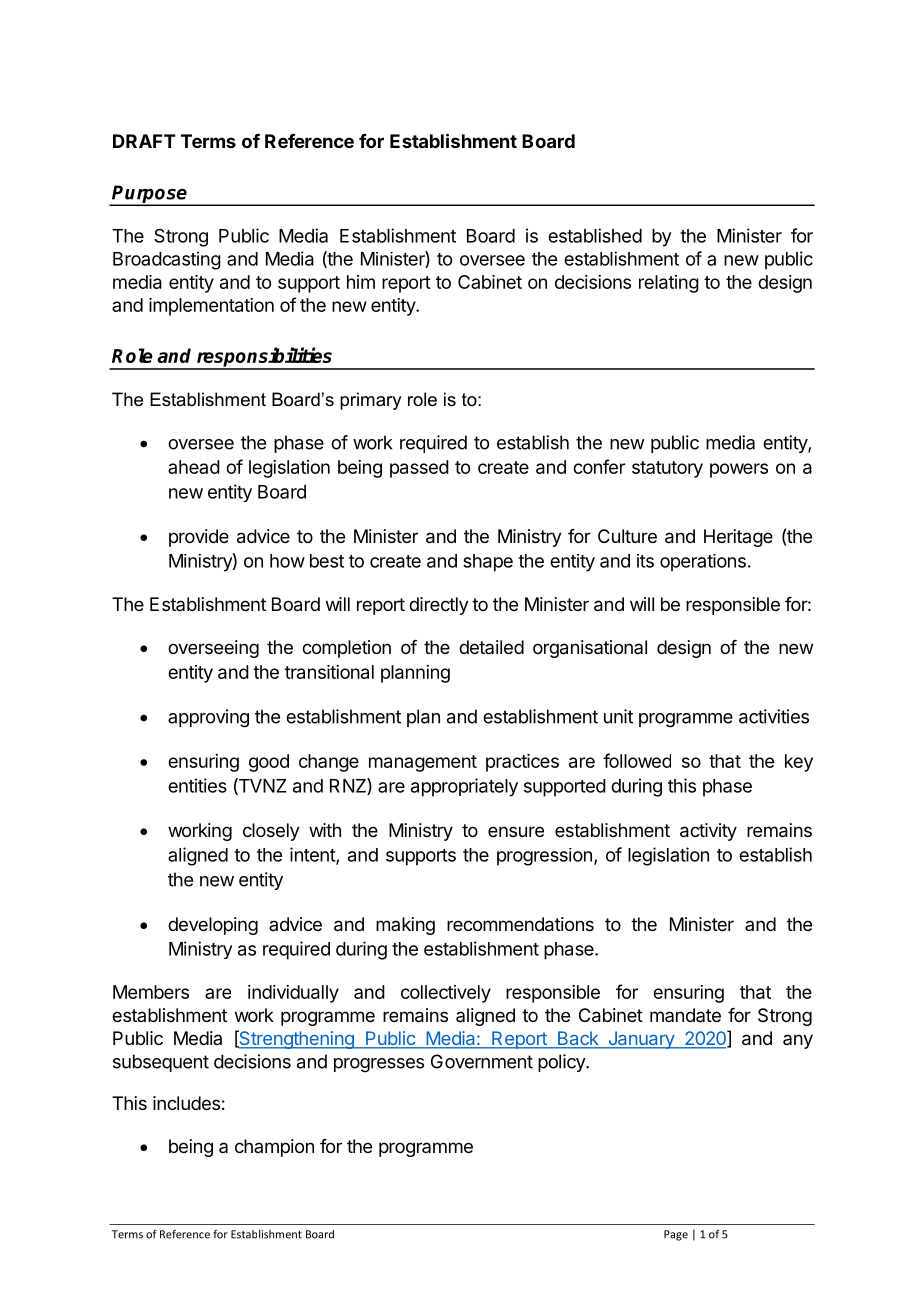  Describe the element at coordinates (213, 926) in the screenshot. I see `developing` at that location.
